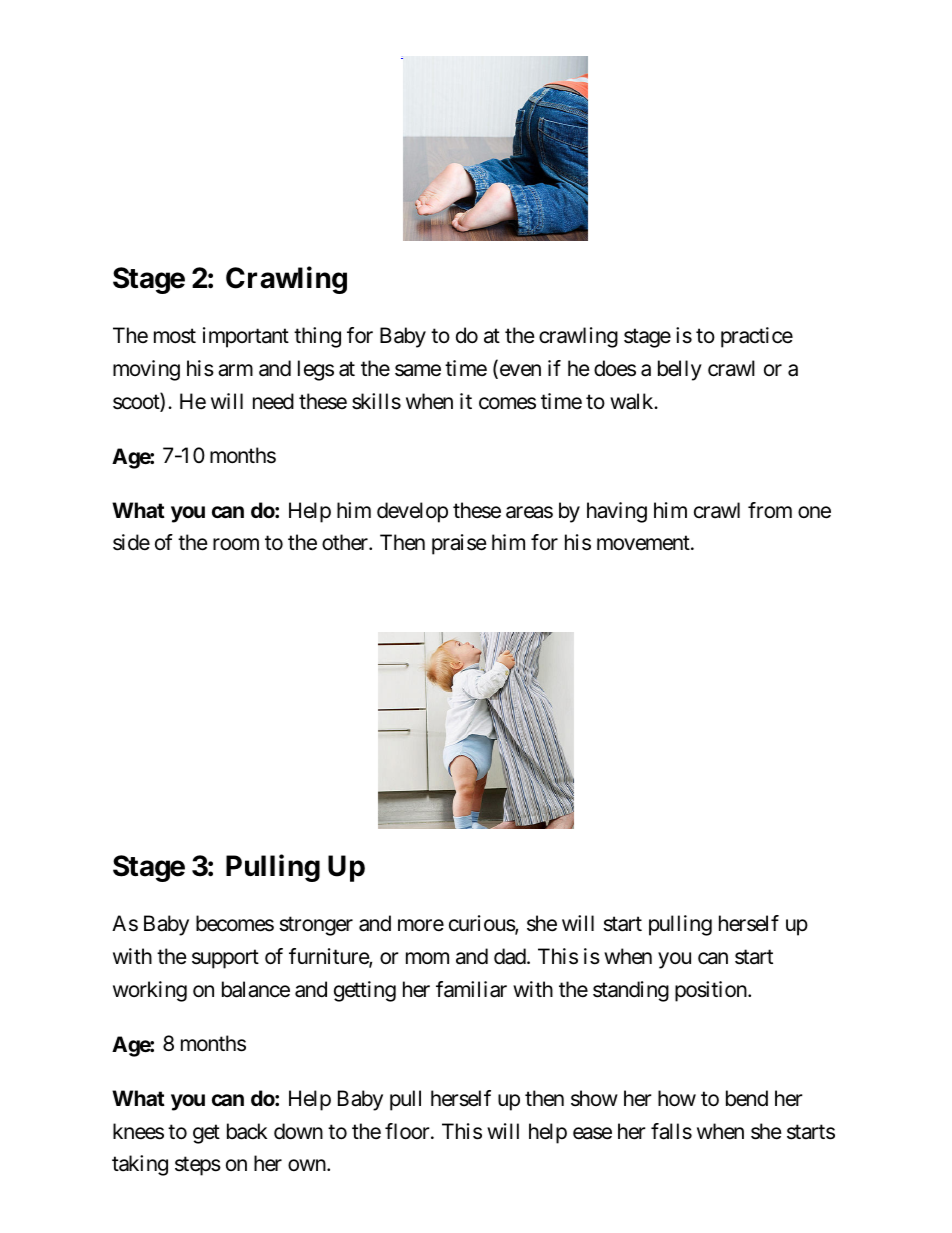  I want to click on thing, so click(317, 337).
